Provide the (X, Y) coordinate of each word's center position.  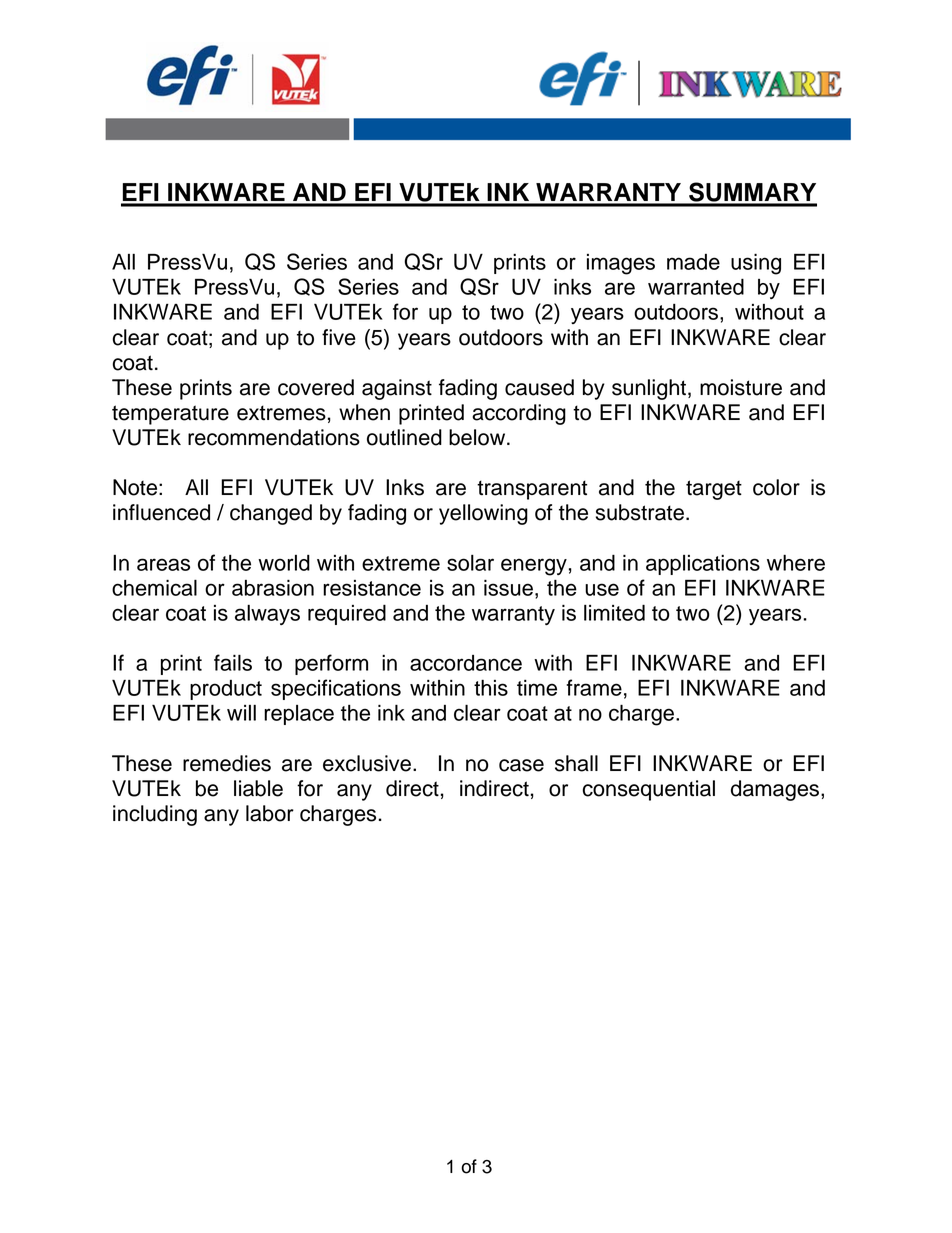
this (491, 688)
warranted (696, 286)
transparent (532, 490)
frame (594, 687)
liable (258, 788)
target (714, 490)
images (621, 264)
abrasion (273, 588)
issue (508, 588)
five (339, 337)
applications (703, 565)
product (226, 690)
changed (271, 514)
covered (316, 387)
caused (539, 387)
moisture (741, 387)
